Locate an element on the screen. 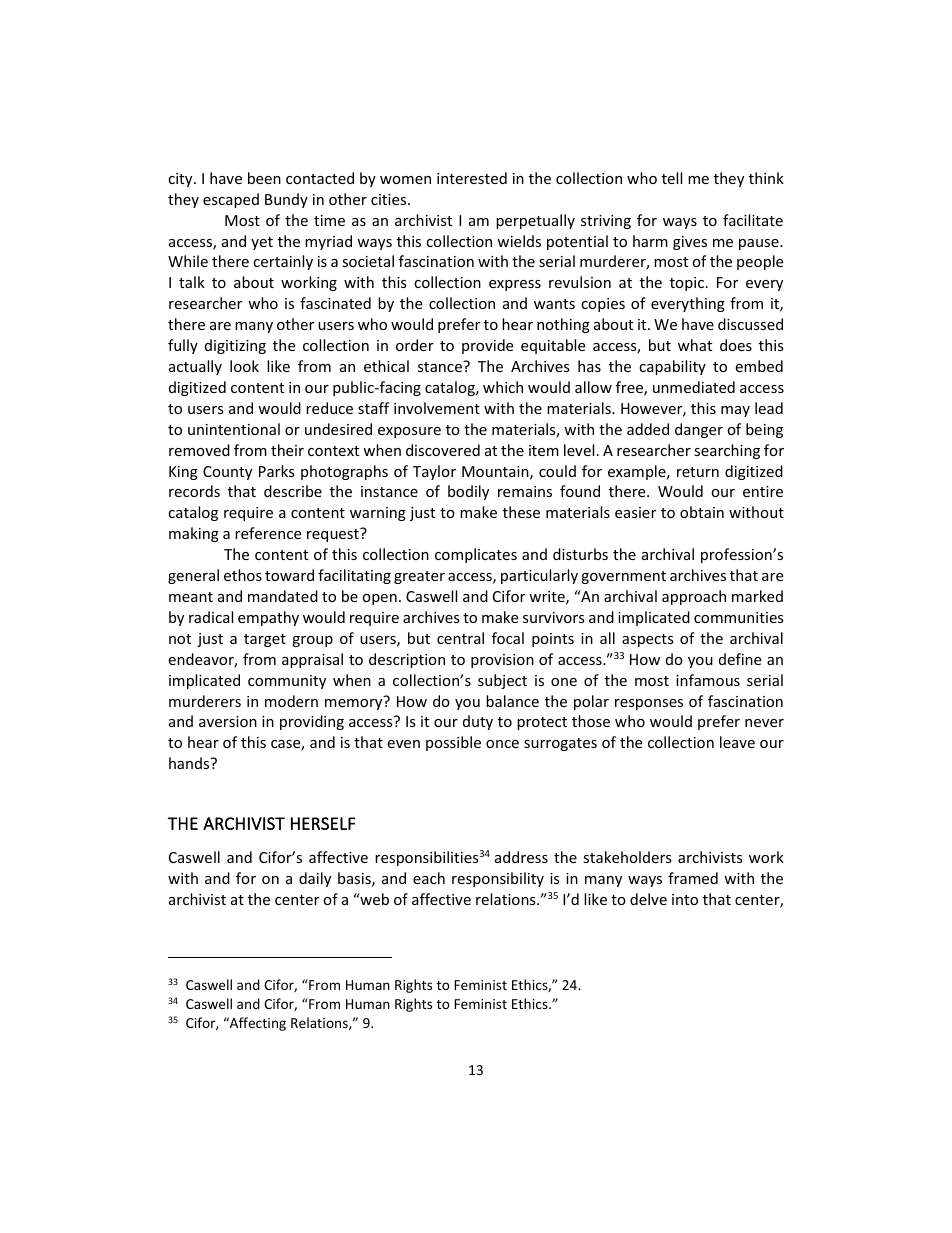 This screenshot has width=952, height=1233. target is located at coordinates (265, 640).
